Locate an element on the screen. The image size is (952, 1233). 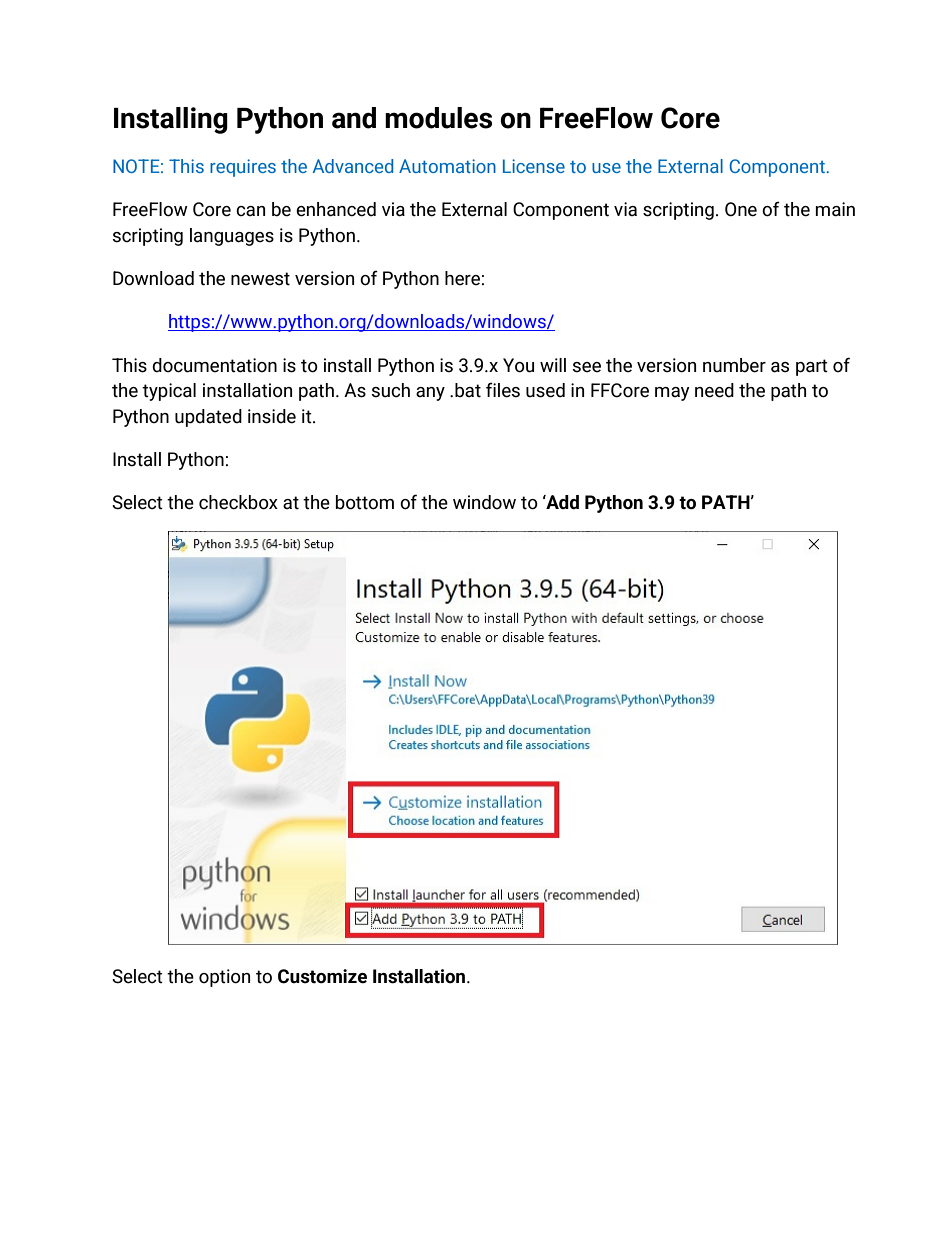
option is located at coordinates (224, 978).
